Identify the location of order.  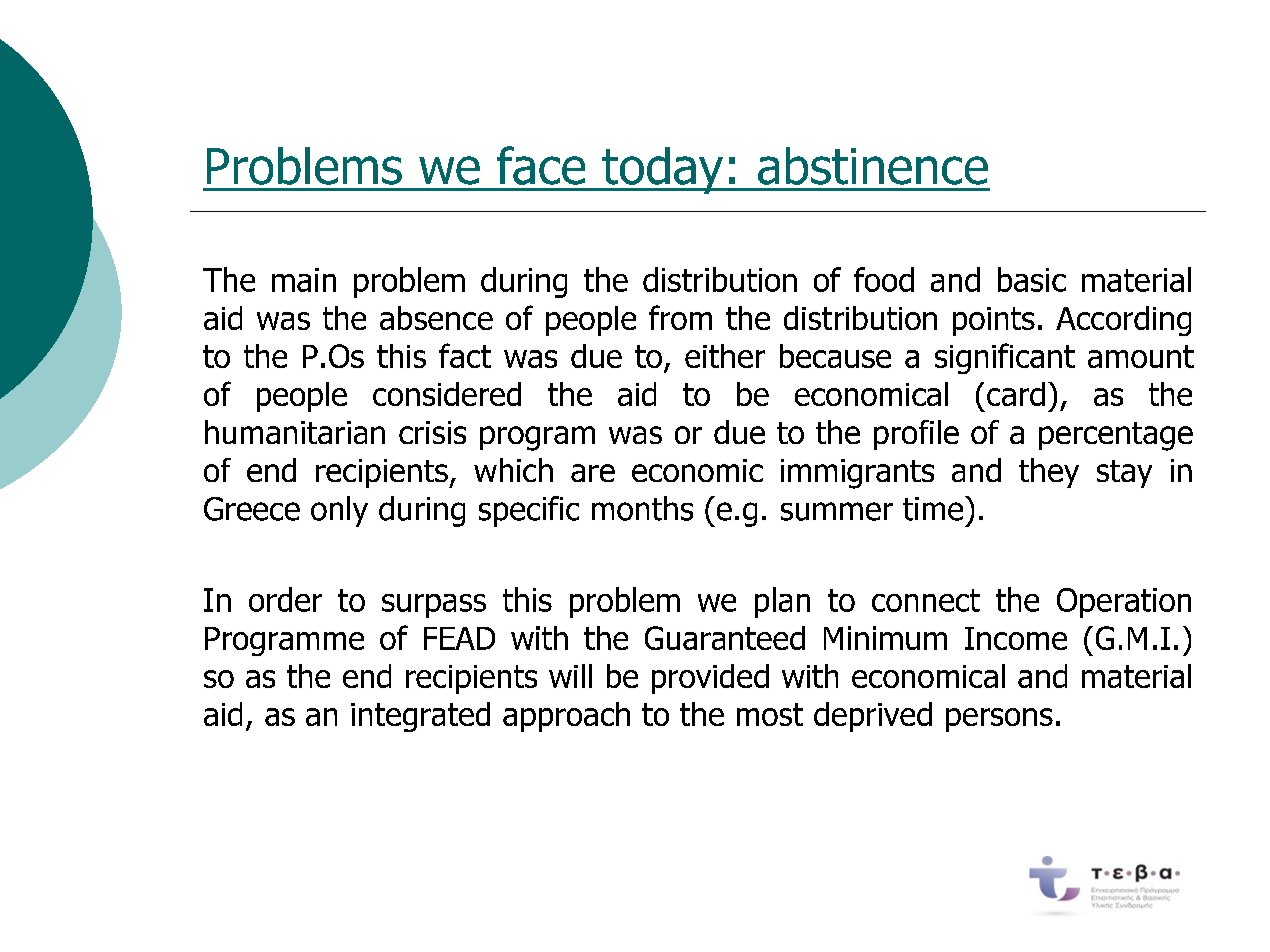
(285, 599).
